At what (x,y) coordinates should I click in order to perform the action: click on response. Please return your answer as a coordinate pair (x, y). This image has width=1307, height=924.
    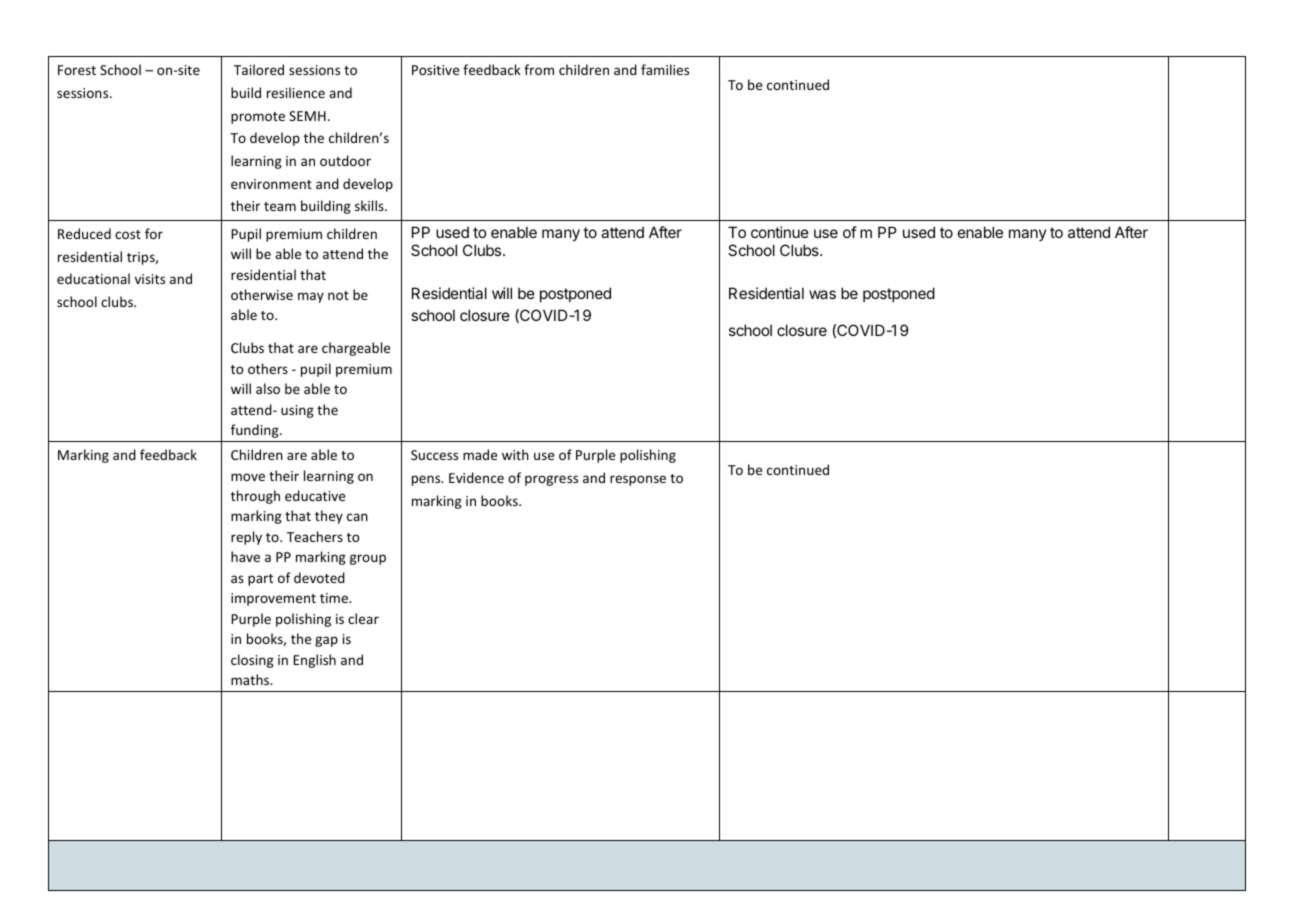
    Looking at the image, I should click on (638, 480).
